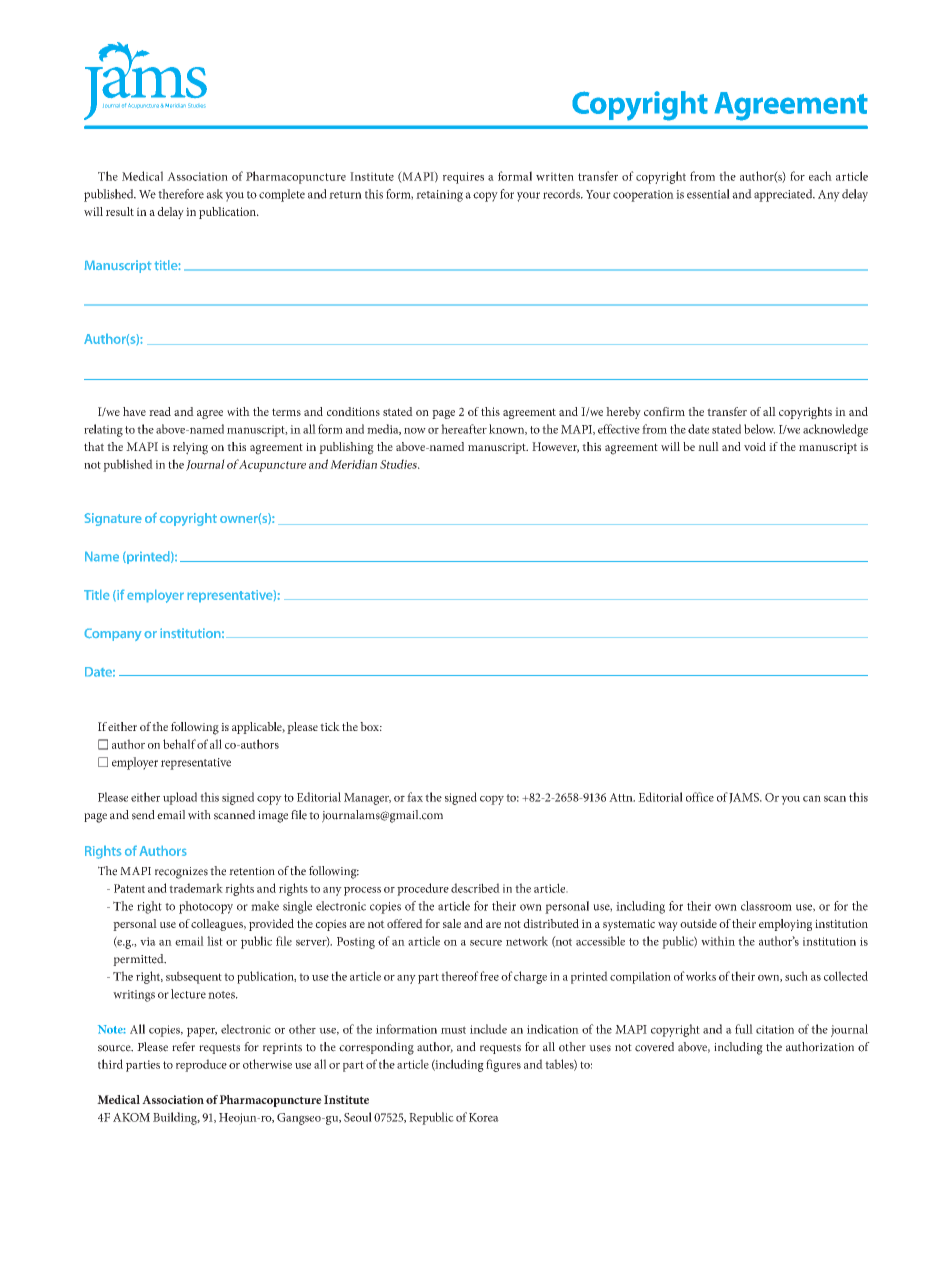 The image size is (952, 1270). I want to click on JAMS, so click(745, 798).
